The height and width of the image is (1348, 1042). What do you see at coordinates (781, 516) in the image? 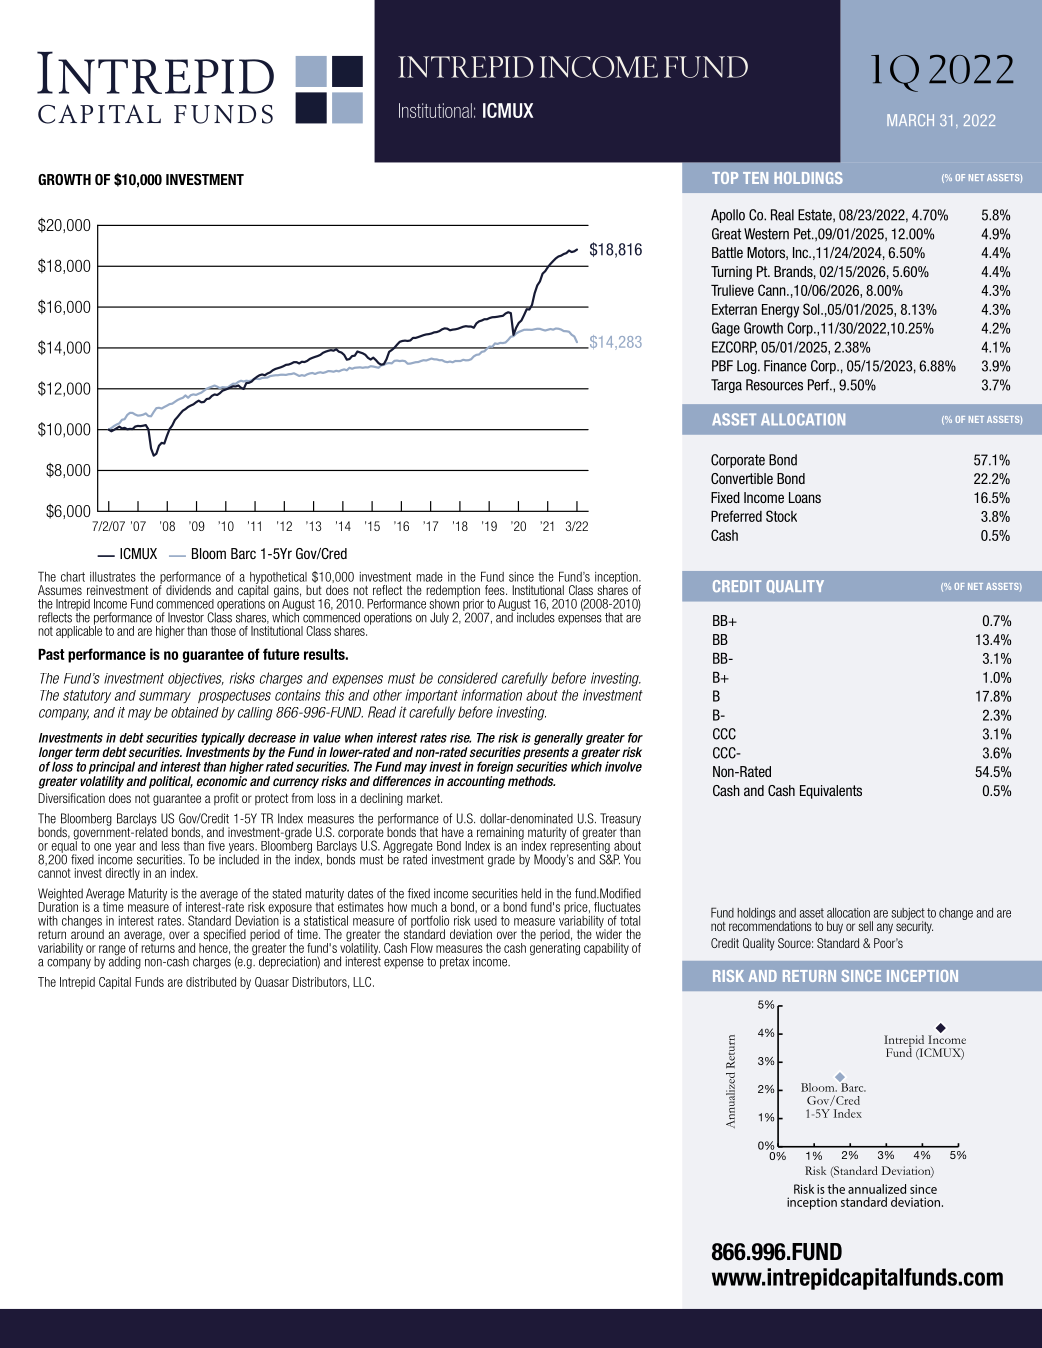
I see `Stock` at bounding box center [781, 516].
